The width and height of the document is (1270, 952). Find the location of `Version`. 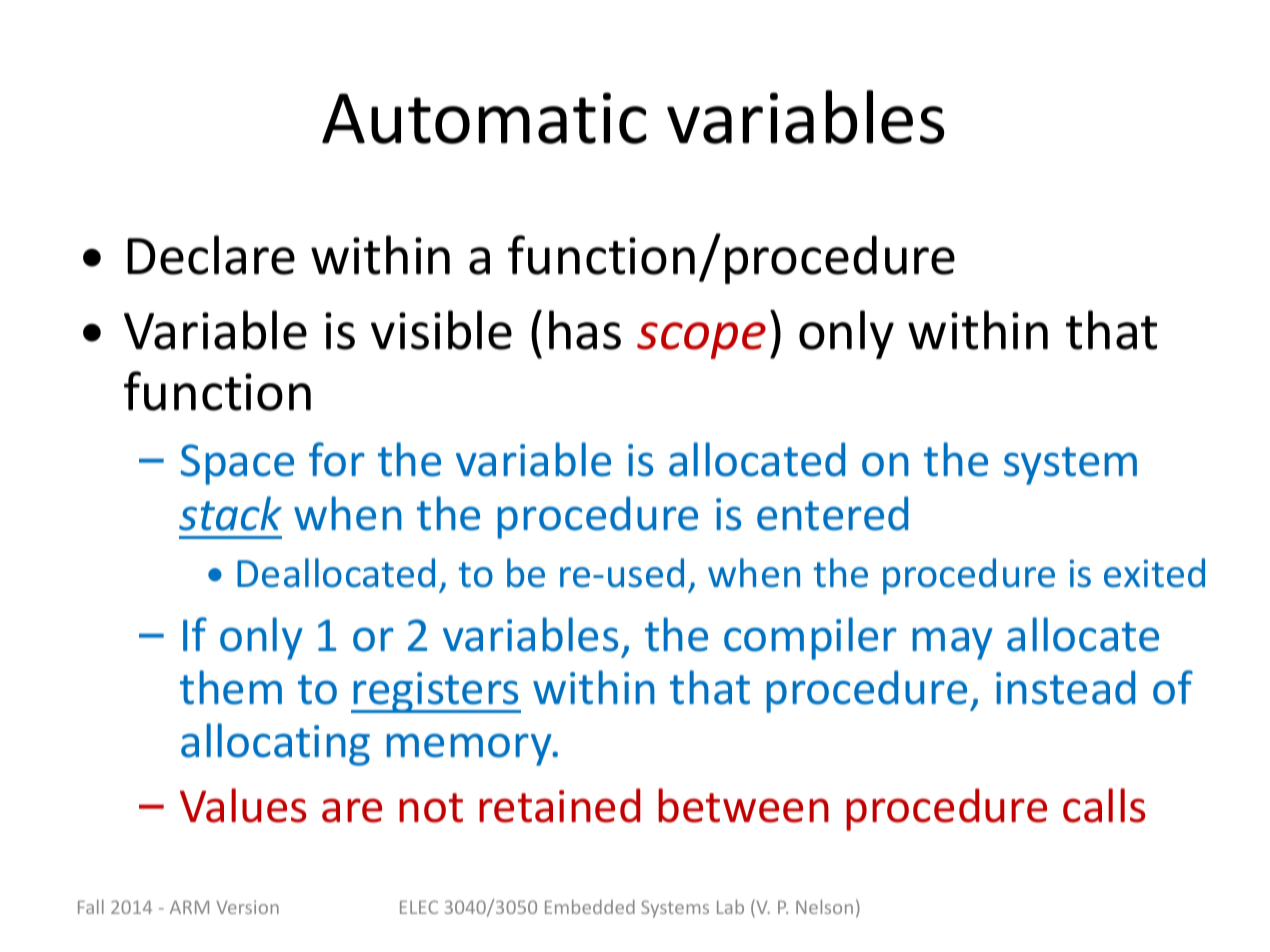

Version is located at coordinates (247, 907).
